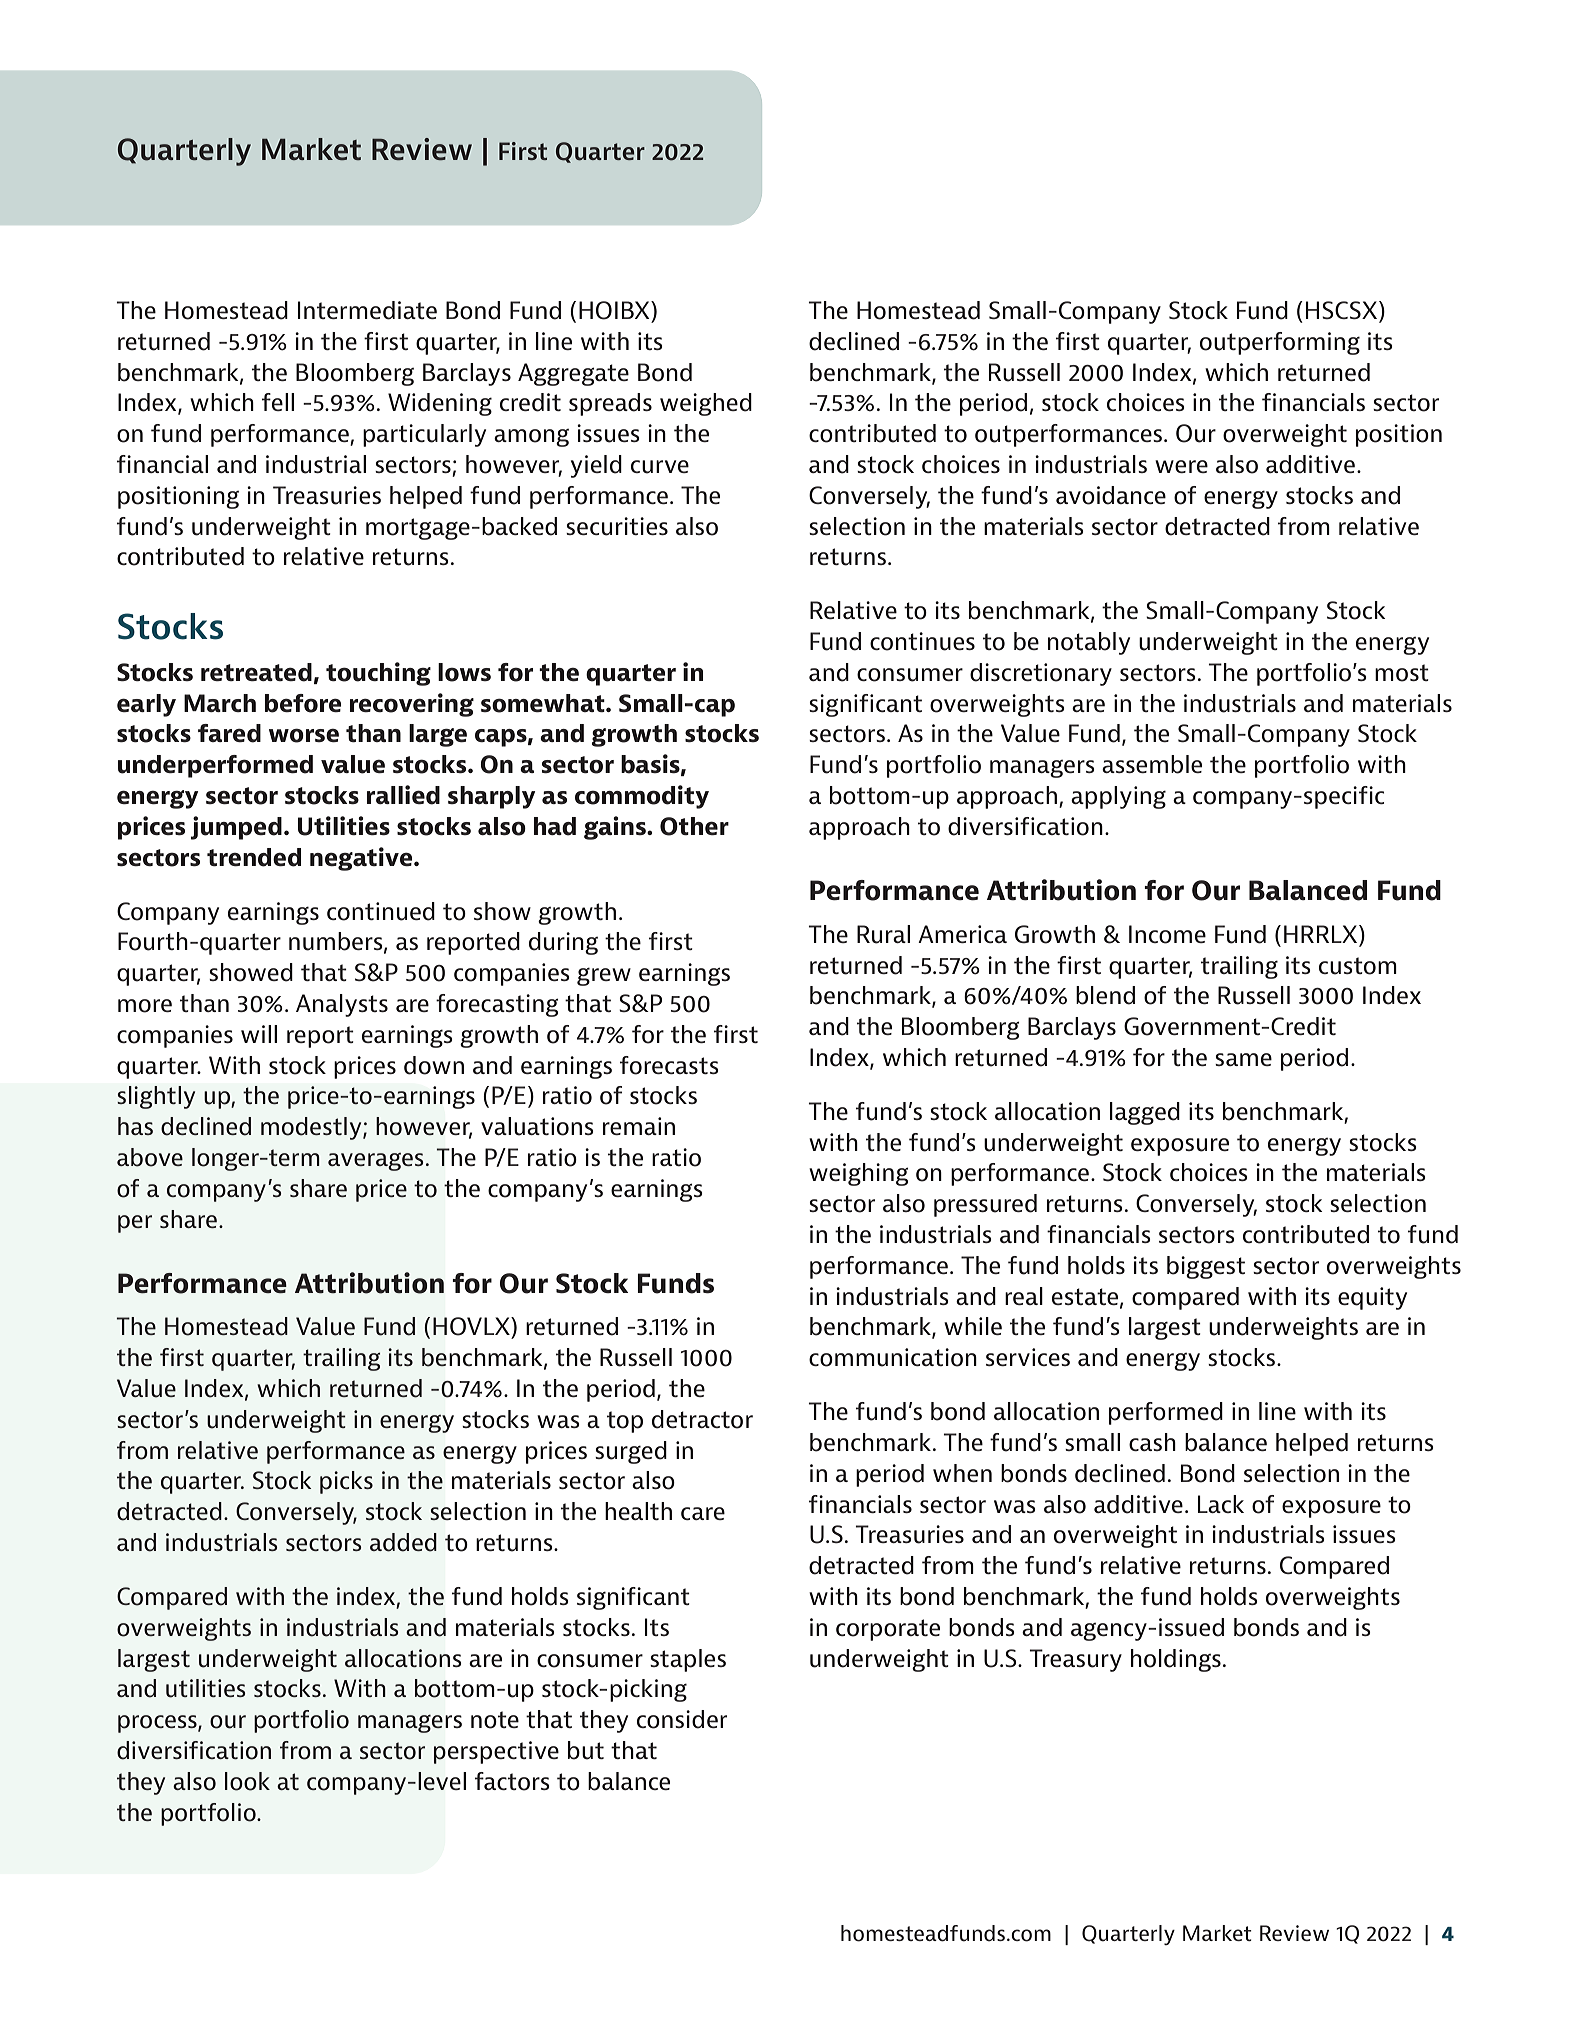 The height and width of the screenshot is (2033, 1571). I want to click on fell, so click(278, 402).
